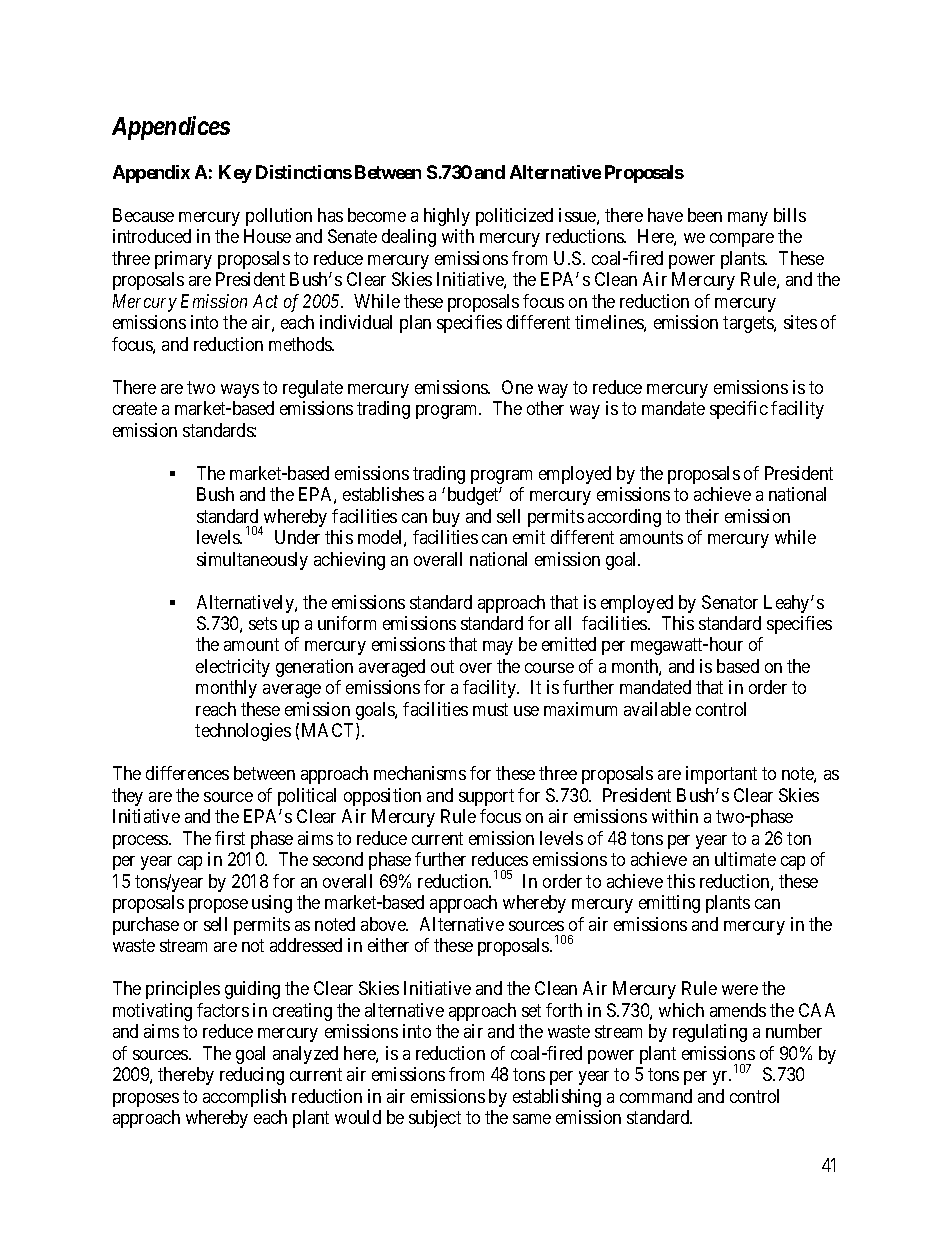 The width and height of the screenshot is (952, 1233). What do you see at coordinates (244, 1098) in the screenshot?
I see `accomplish` at bounding box center [244, 1098].
